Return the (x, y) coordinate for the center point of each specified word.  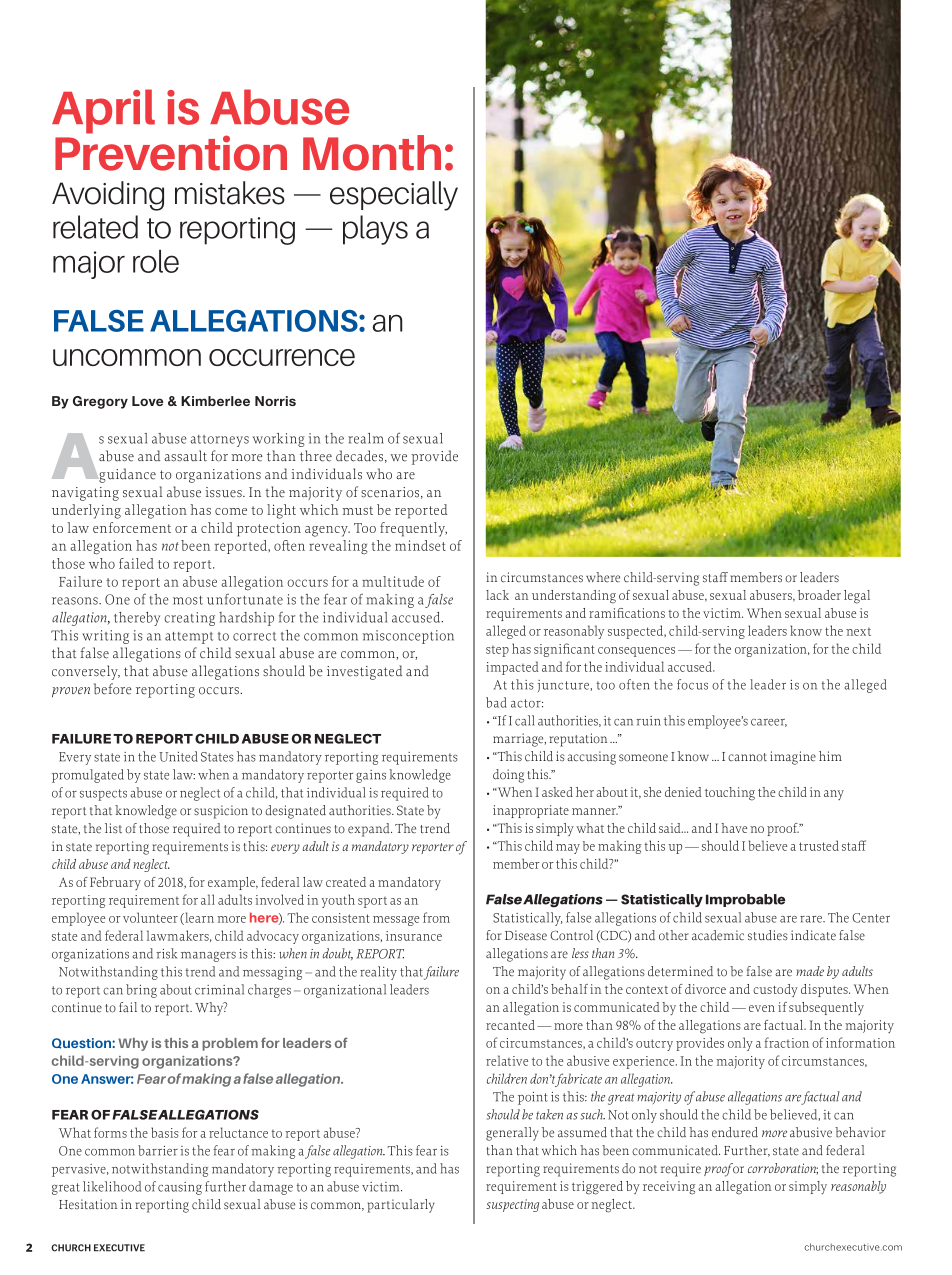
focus (692, 684)
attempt (189, 638)
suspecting (512, 1205)
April (103, 111)
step (497, 651)
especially (394, 196)
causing (180, 1188)
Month (372, 153)
